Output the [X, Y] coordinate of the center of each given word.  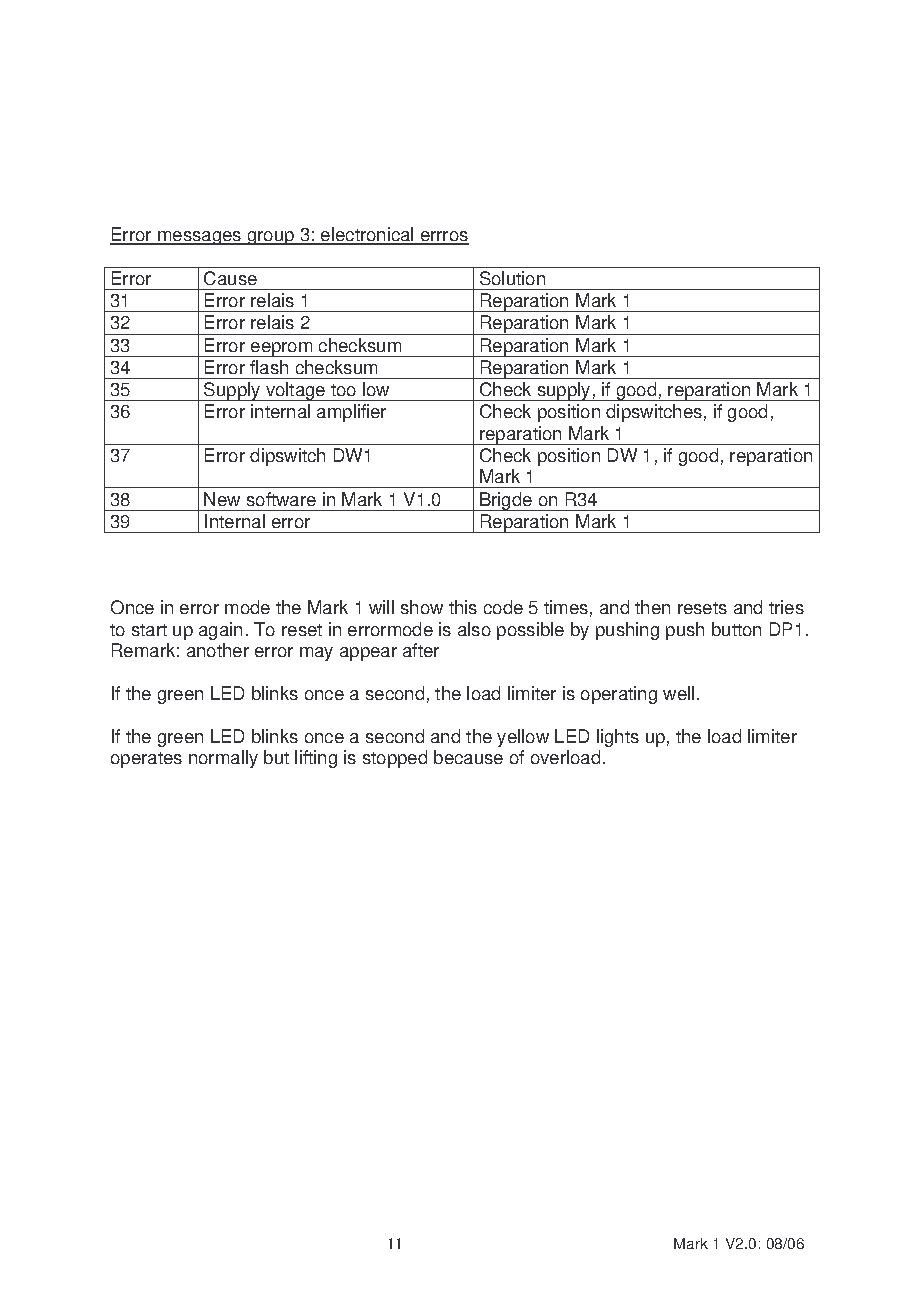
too [343, 390]
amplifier [351, 413]
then [652, 607]
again [220, 631]
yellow [523, 738]
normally [223, 759]
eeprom [281, 349]
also [474, 629]
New [222, 499]
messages [199, 238]
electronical [367, 235]
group [270, 238]
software [281, 499]
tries [786, 607]
